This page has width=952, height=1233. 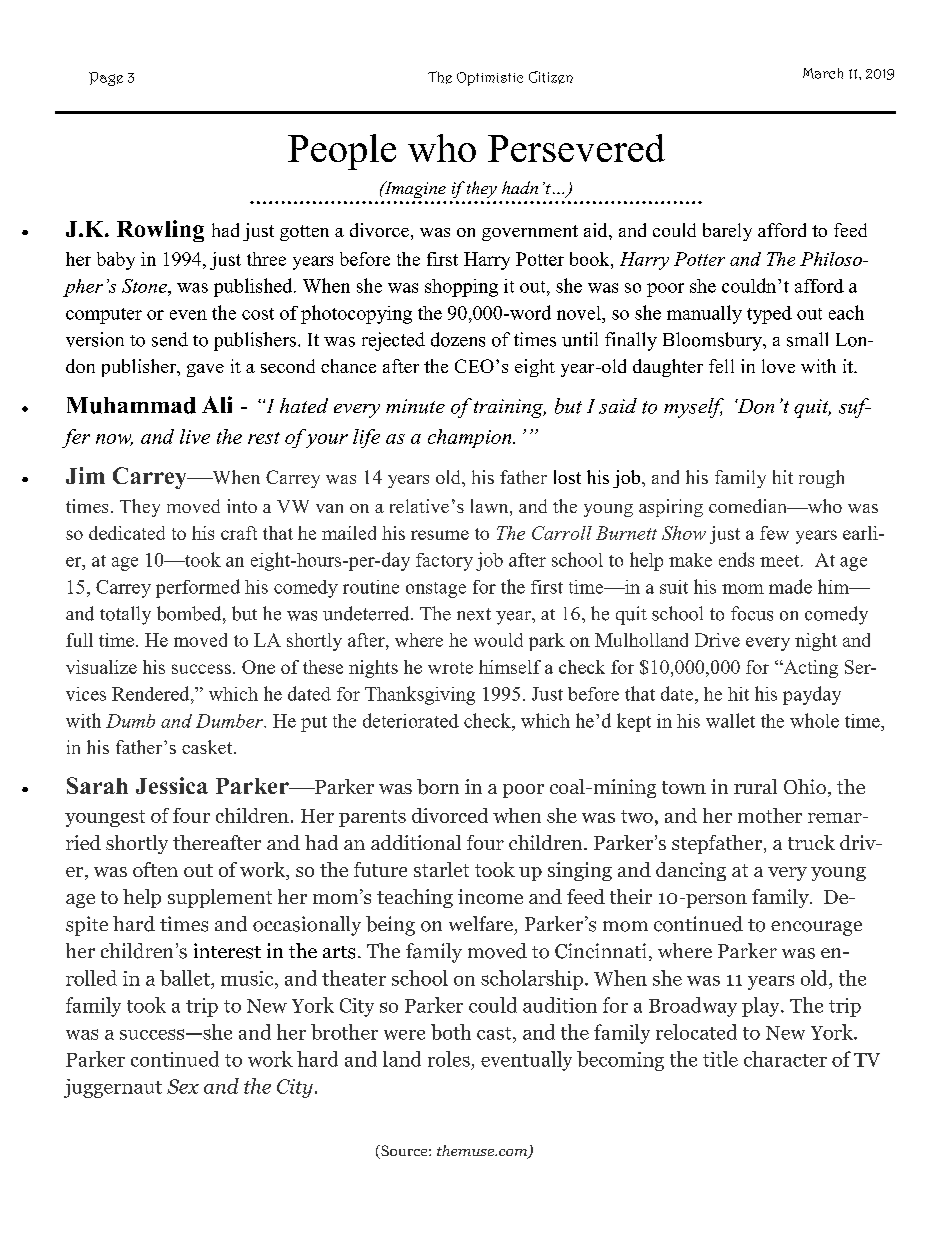 I want to click on deteriorated, so click(x=411, y=720).
